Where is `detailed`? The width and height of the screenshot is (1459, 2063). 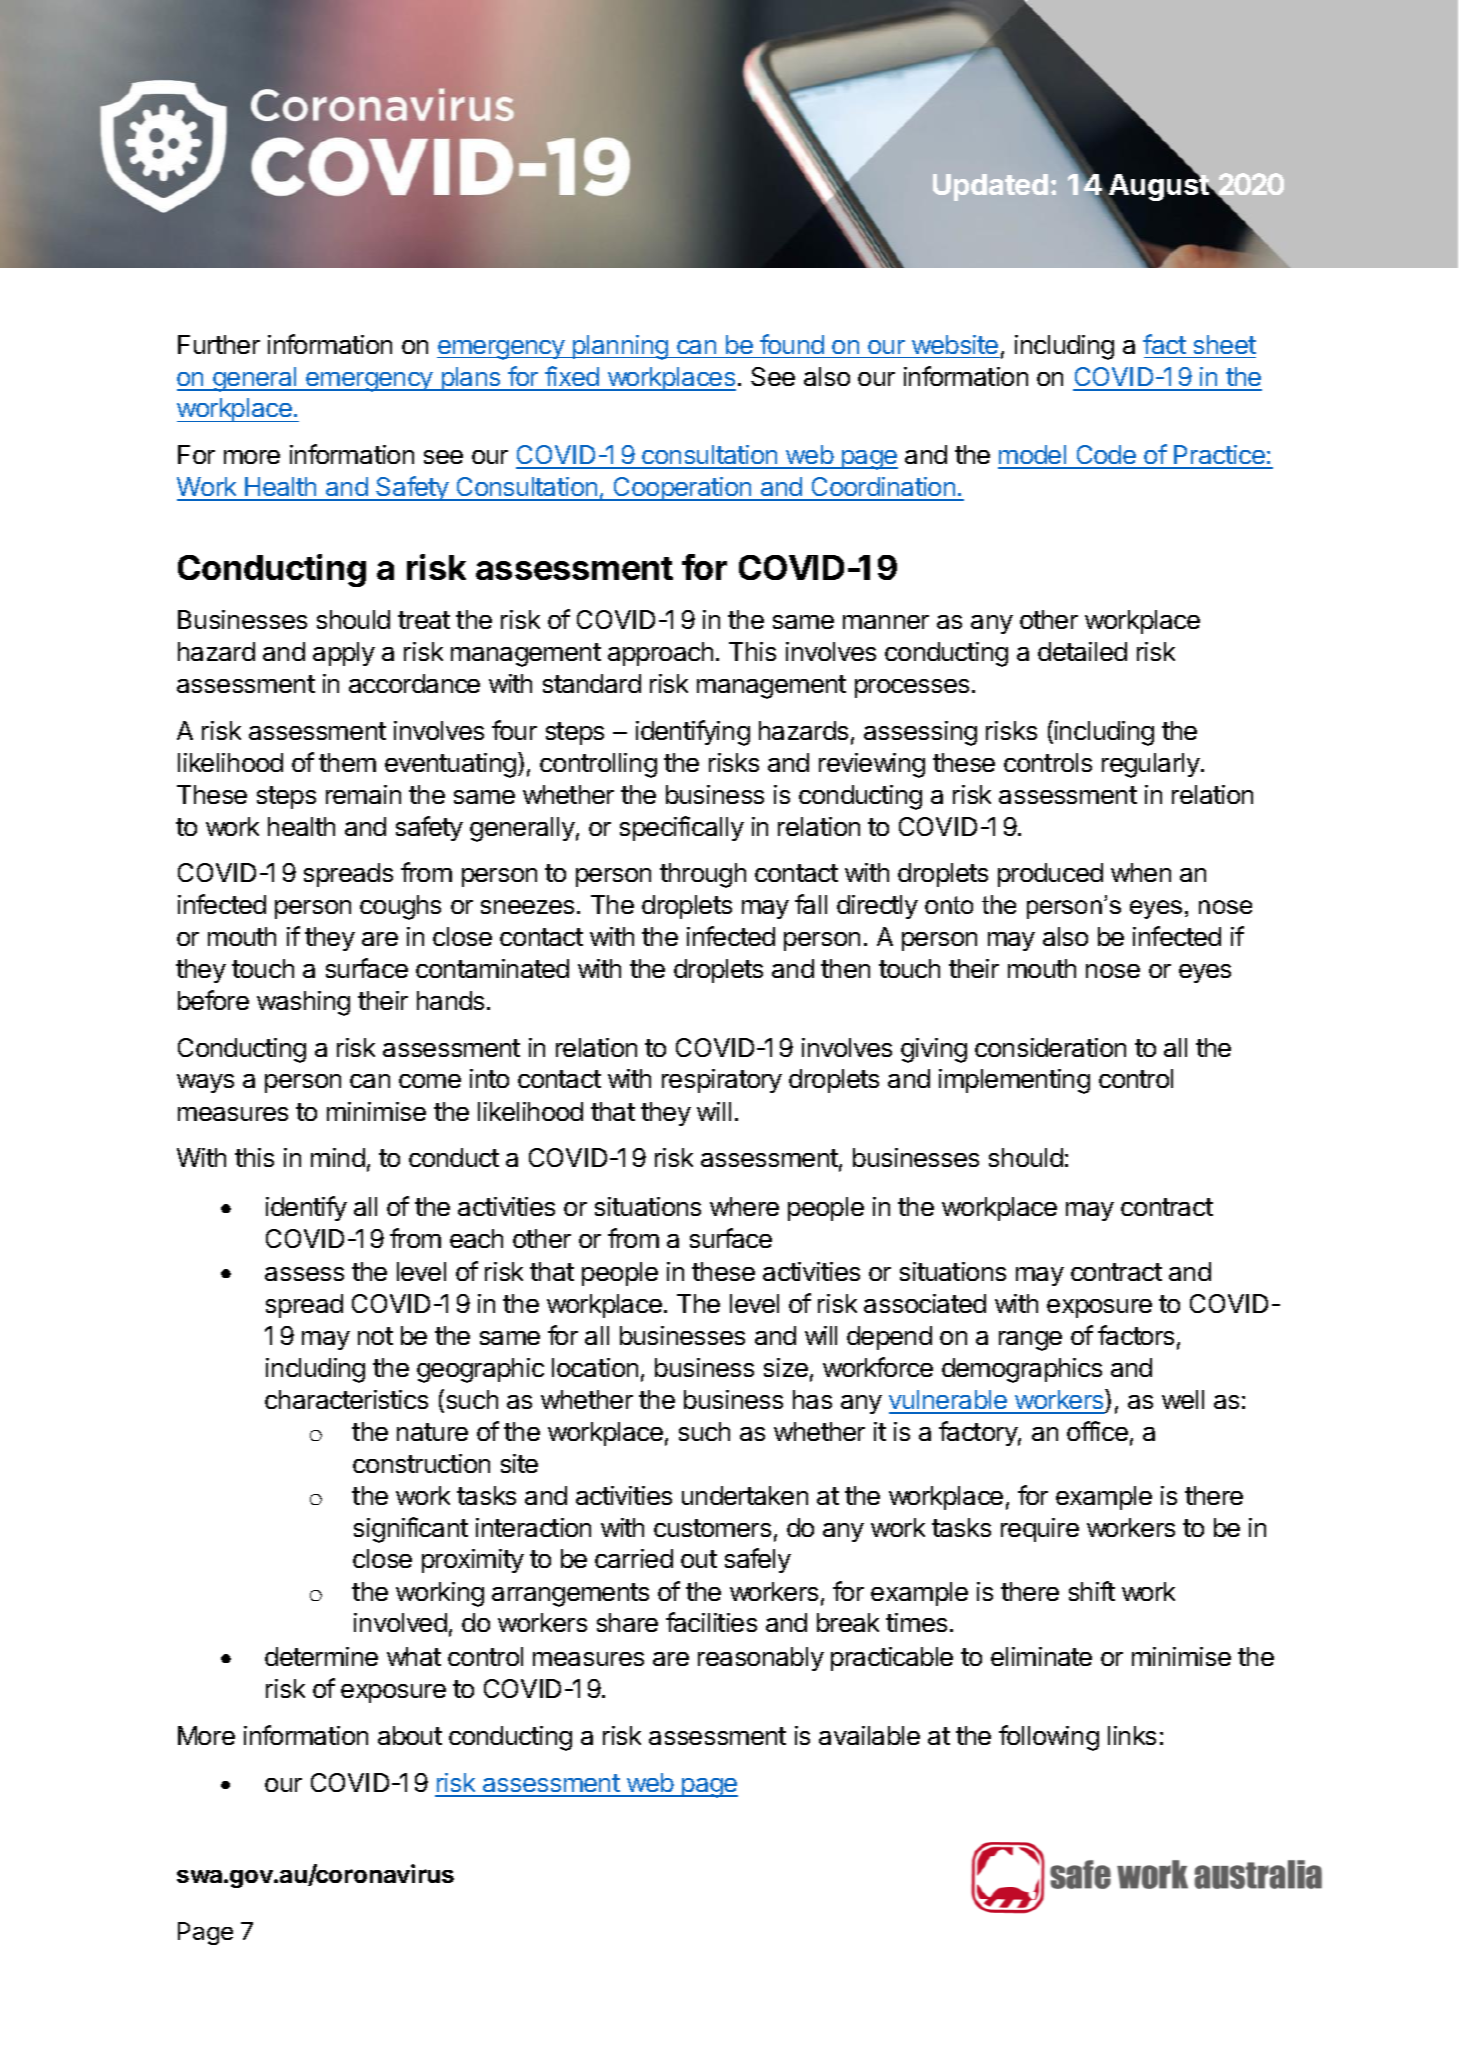 detailed is located at coordinates (1082, 651).
